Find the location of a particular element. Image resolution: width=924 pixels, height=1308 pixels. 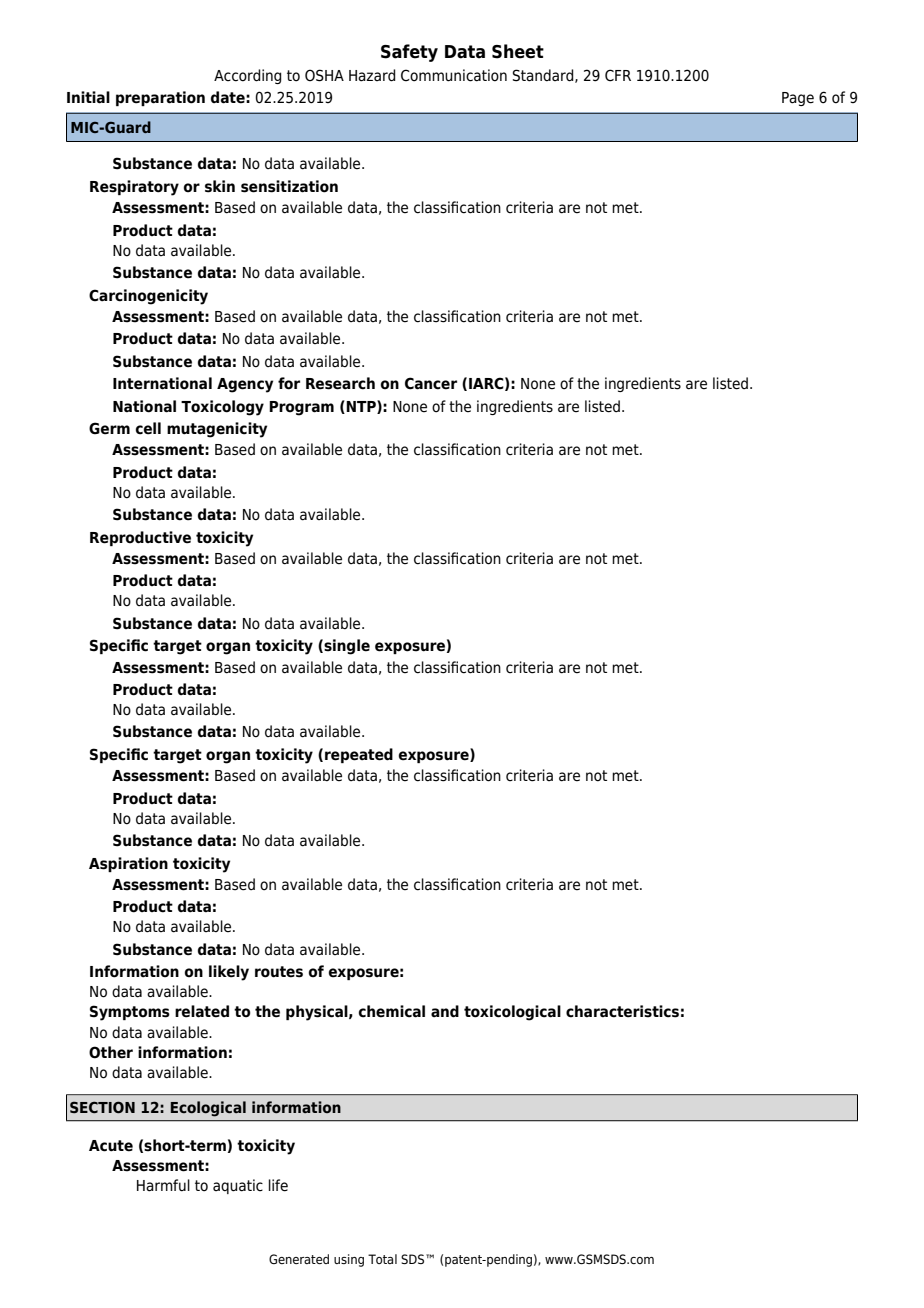

repeated is located at coordinates (359, 755).
